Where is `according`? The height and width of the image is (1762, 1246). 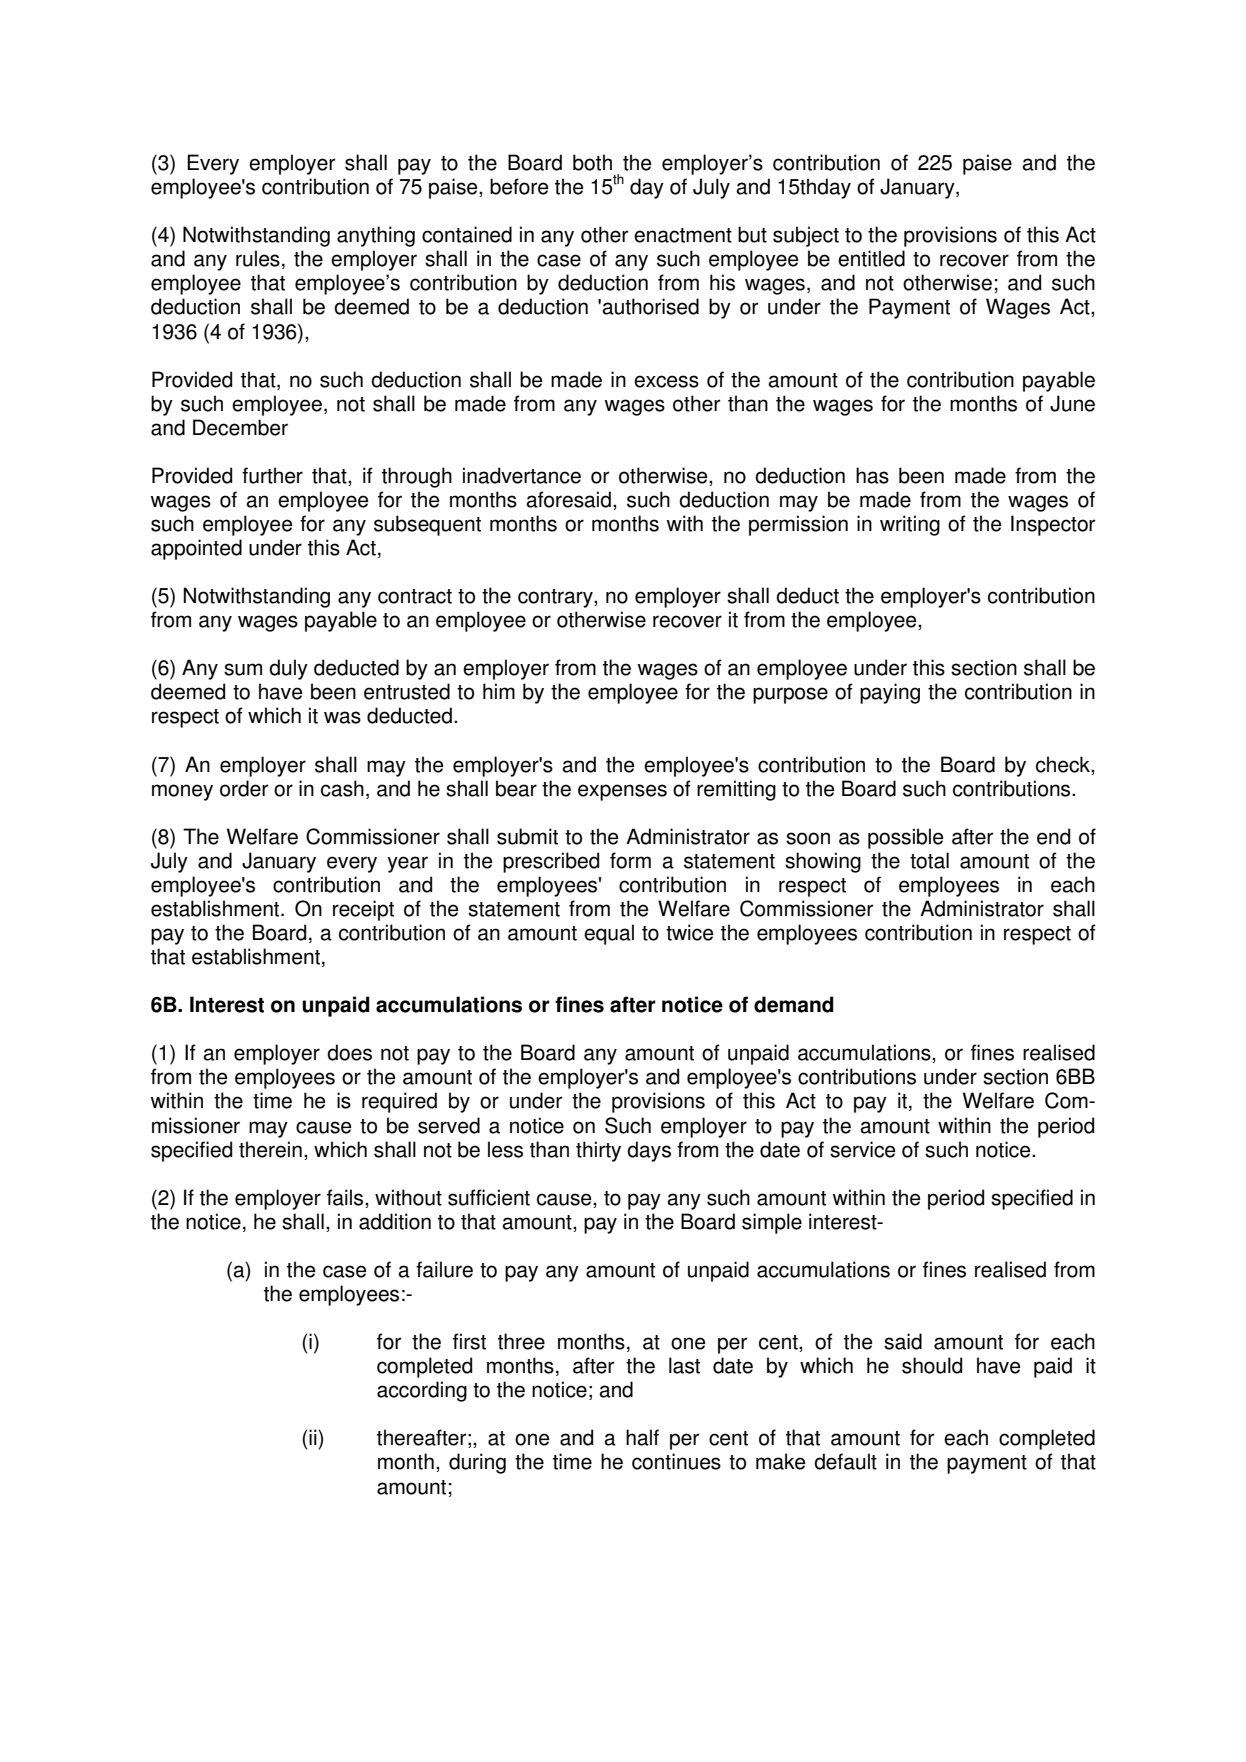 according is located at coordinates (422, 1391).
